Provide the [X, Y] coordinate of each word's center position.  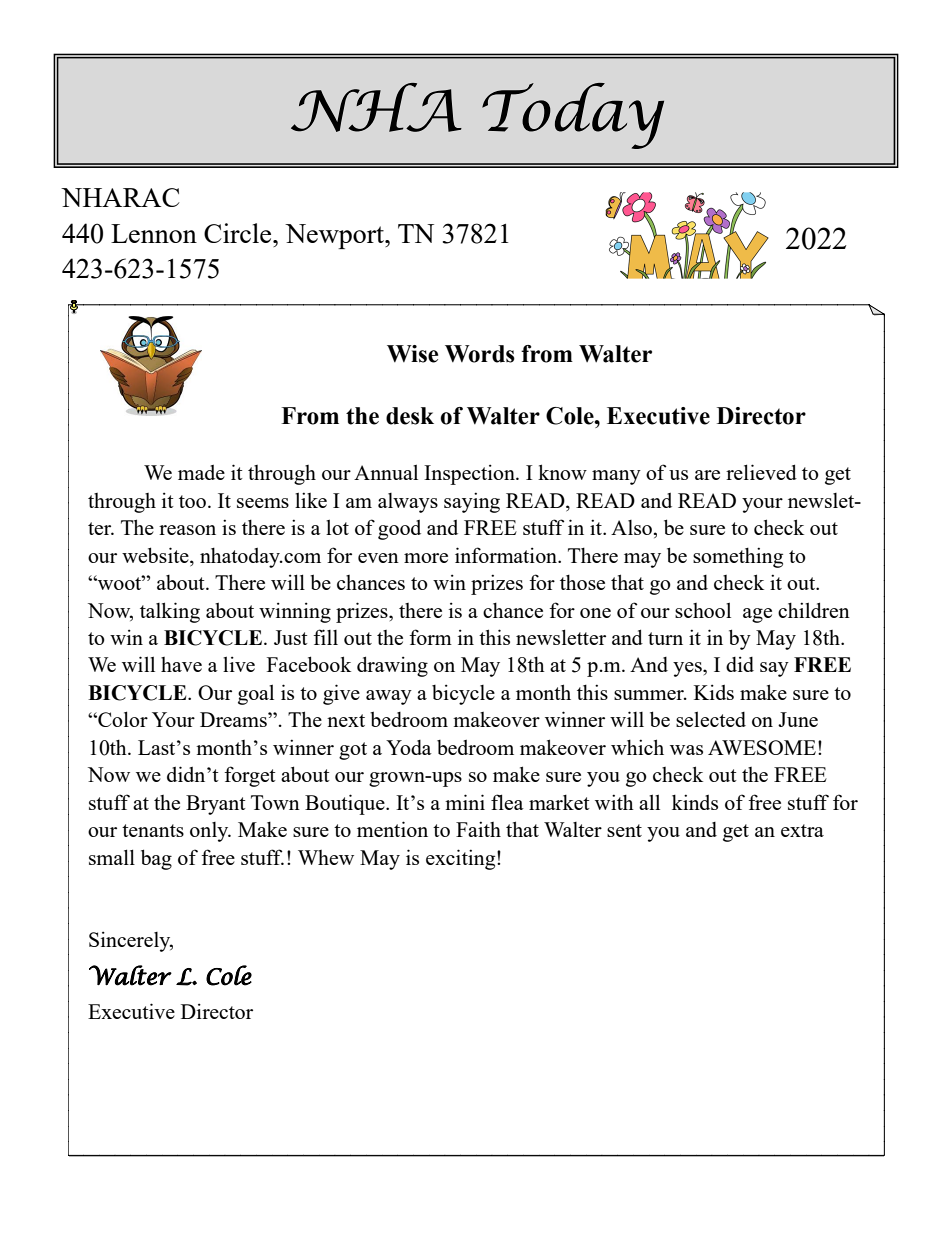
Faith [478, 829]
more [426, 558]
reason [187, 530]
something [738, 557]
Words [480, 354]
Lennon [154, 233]
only [210, 832]
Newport [336, 236]
